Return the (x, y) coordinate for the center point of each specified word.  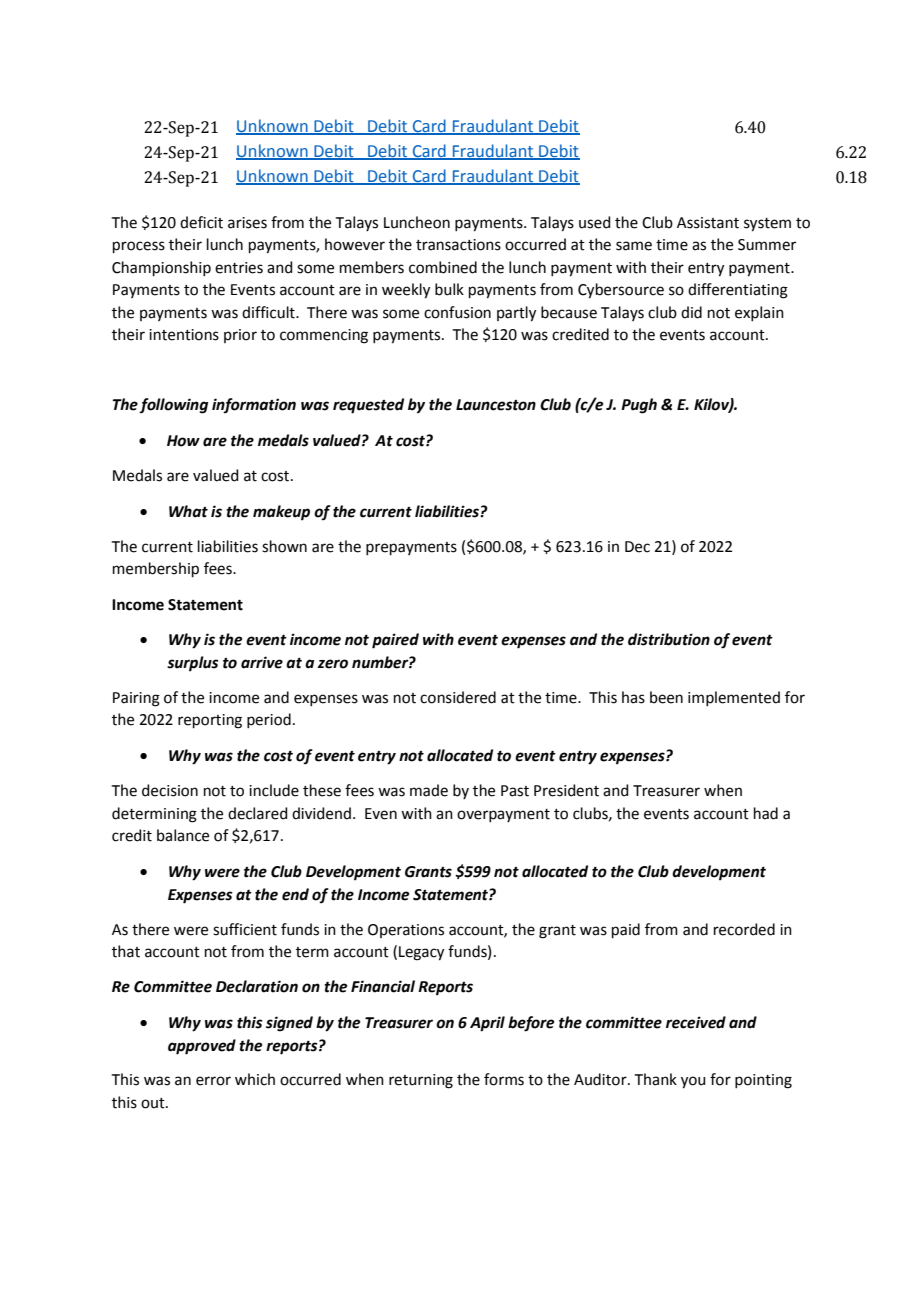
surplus (193, 664)
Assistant (708, 223)
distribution (669, 639)
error (213, 1081)
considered (458, 697)
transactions (458, 245)
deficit (201, 222)
